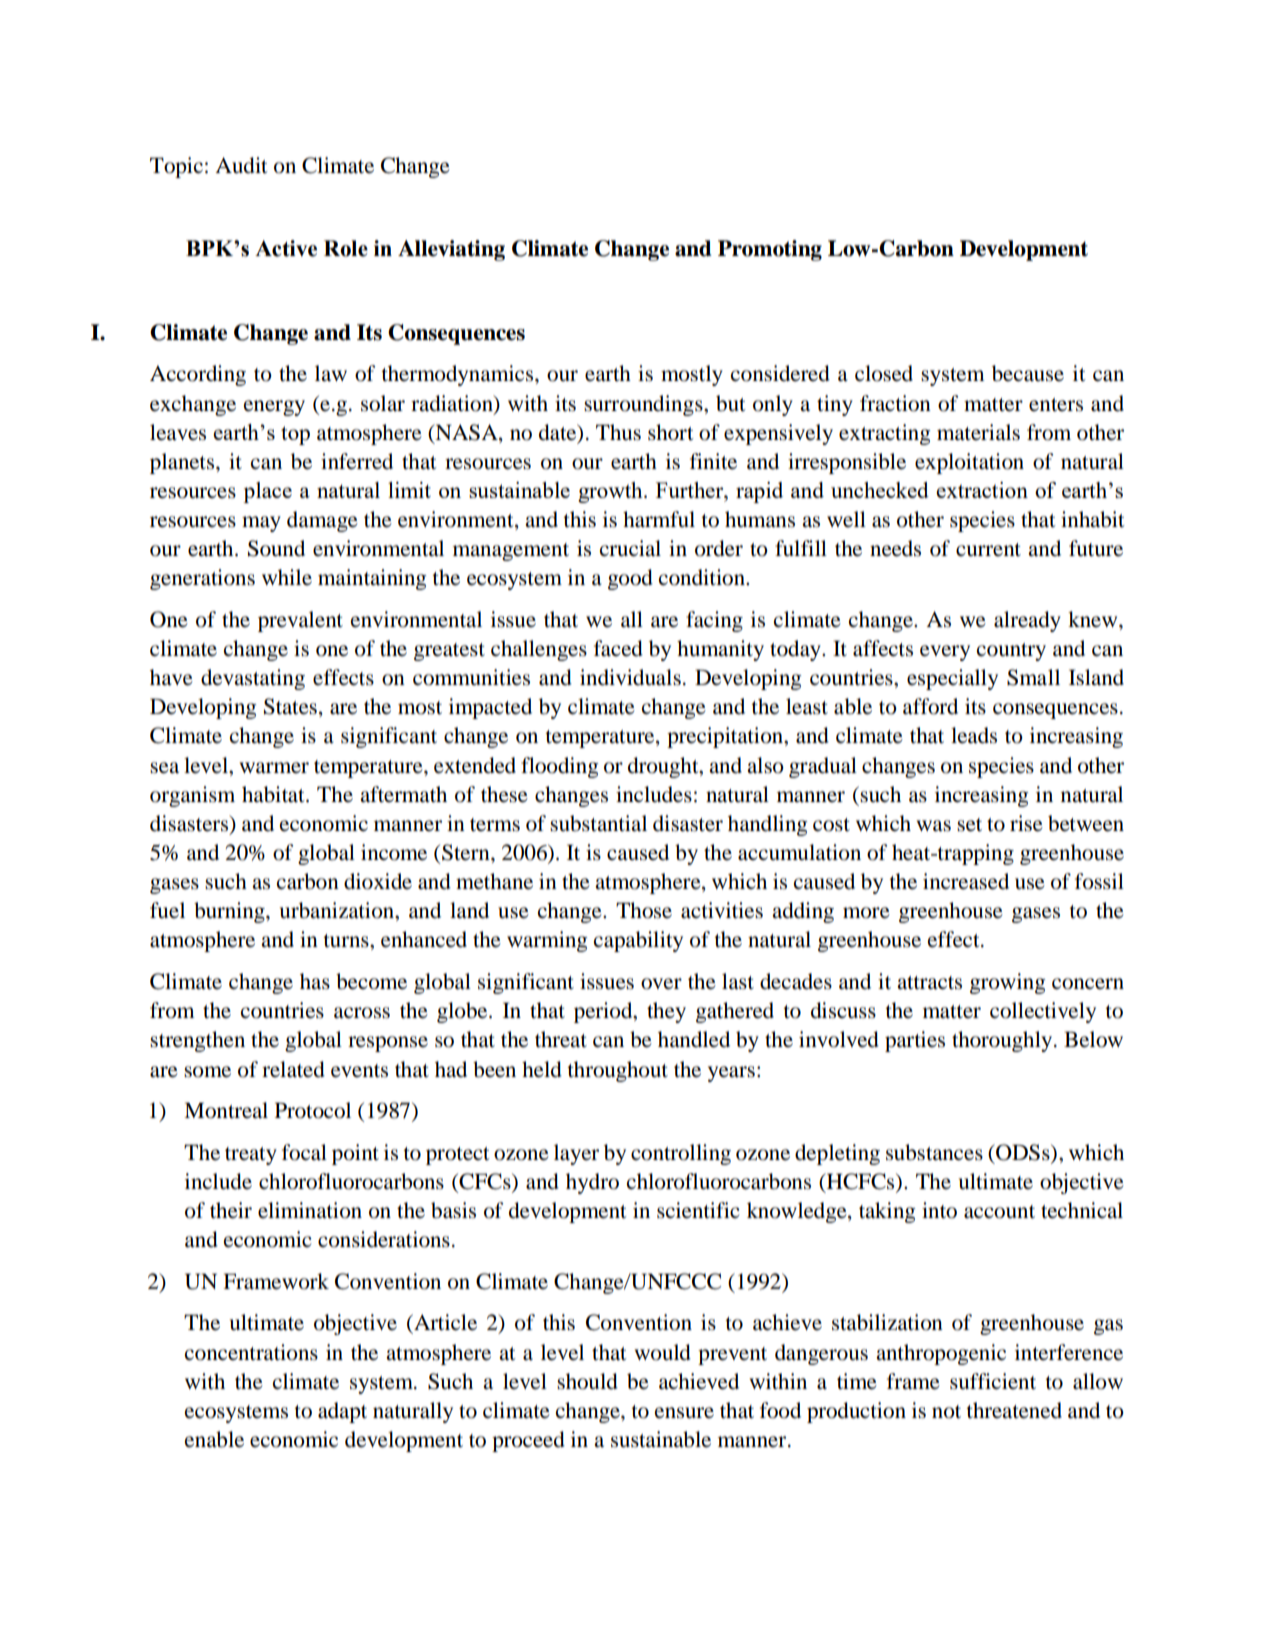 This page has height=1648, width=1274. What do you see at coordinates (598, 823) in the page?
I see `substantial` at bounding box center [598, 823].
